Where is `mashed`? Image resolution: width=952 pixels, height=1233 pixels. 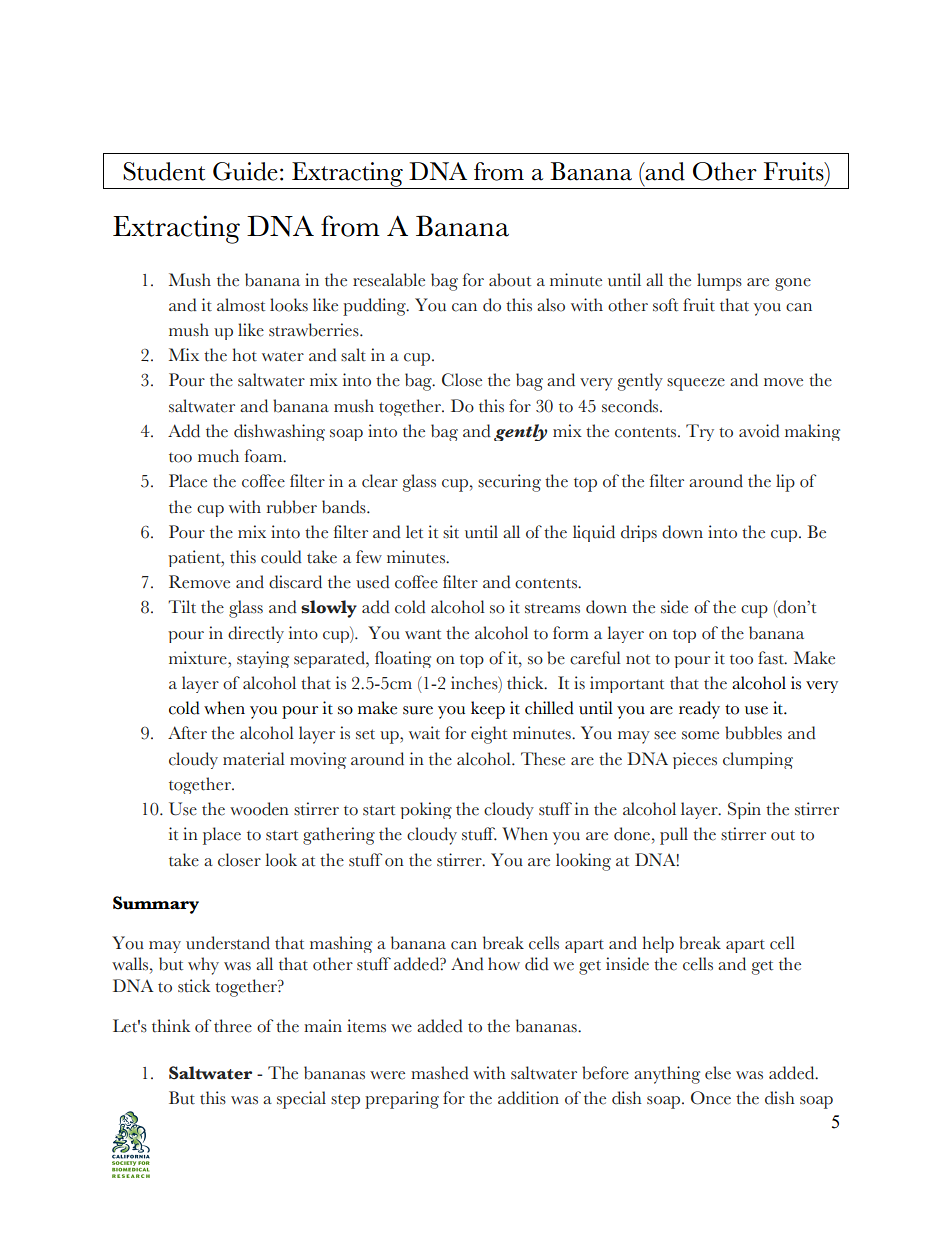 mashed is located at coordinates (440, 1073).
